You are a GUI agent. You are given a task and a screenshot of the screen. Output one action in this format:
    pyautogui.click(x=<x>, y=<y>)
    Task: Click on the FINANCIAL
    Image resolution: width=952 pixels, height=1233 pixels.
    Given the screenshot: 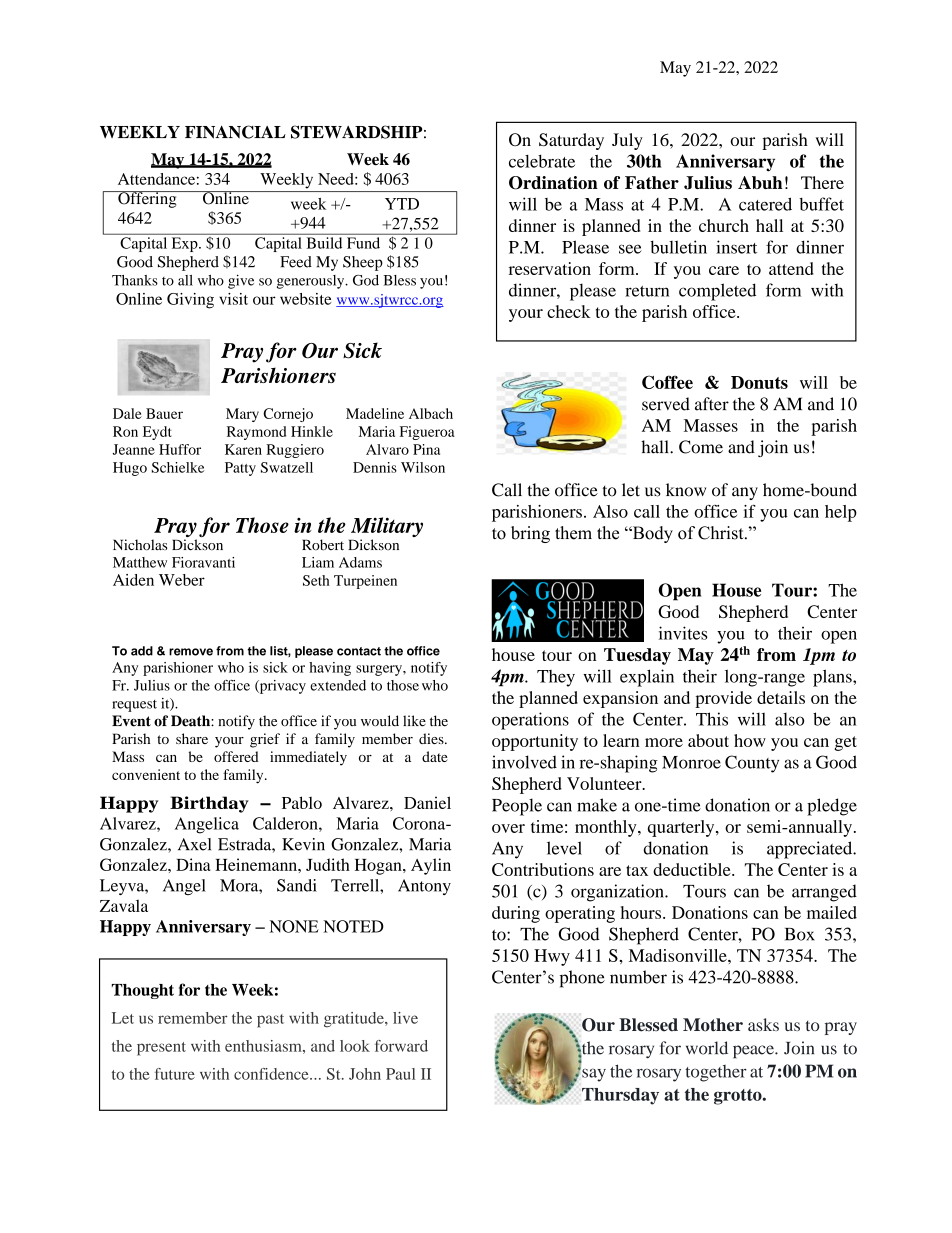 What is the action you would take?
    pyautogui.click(x=235, y=132)
